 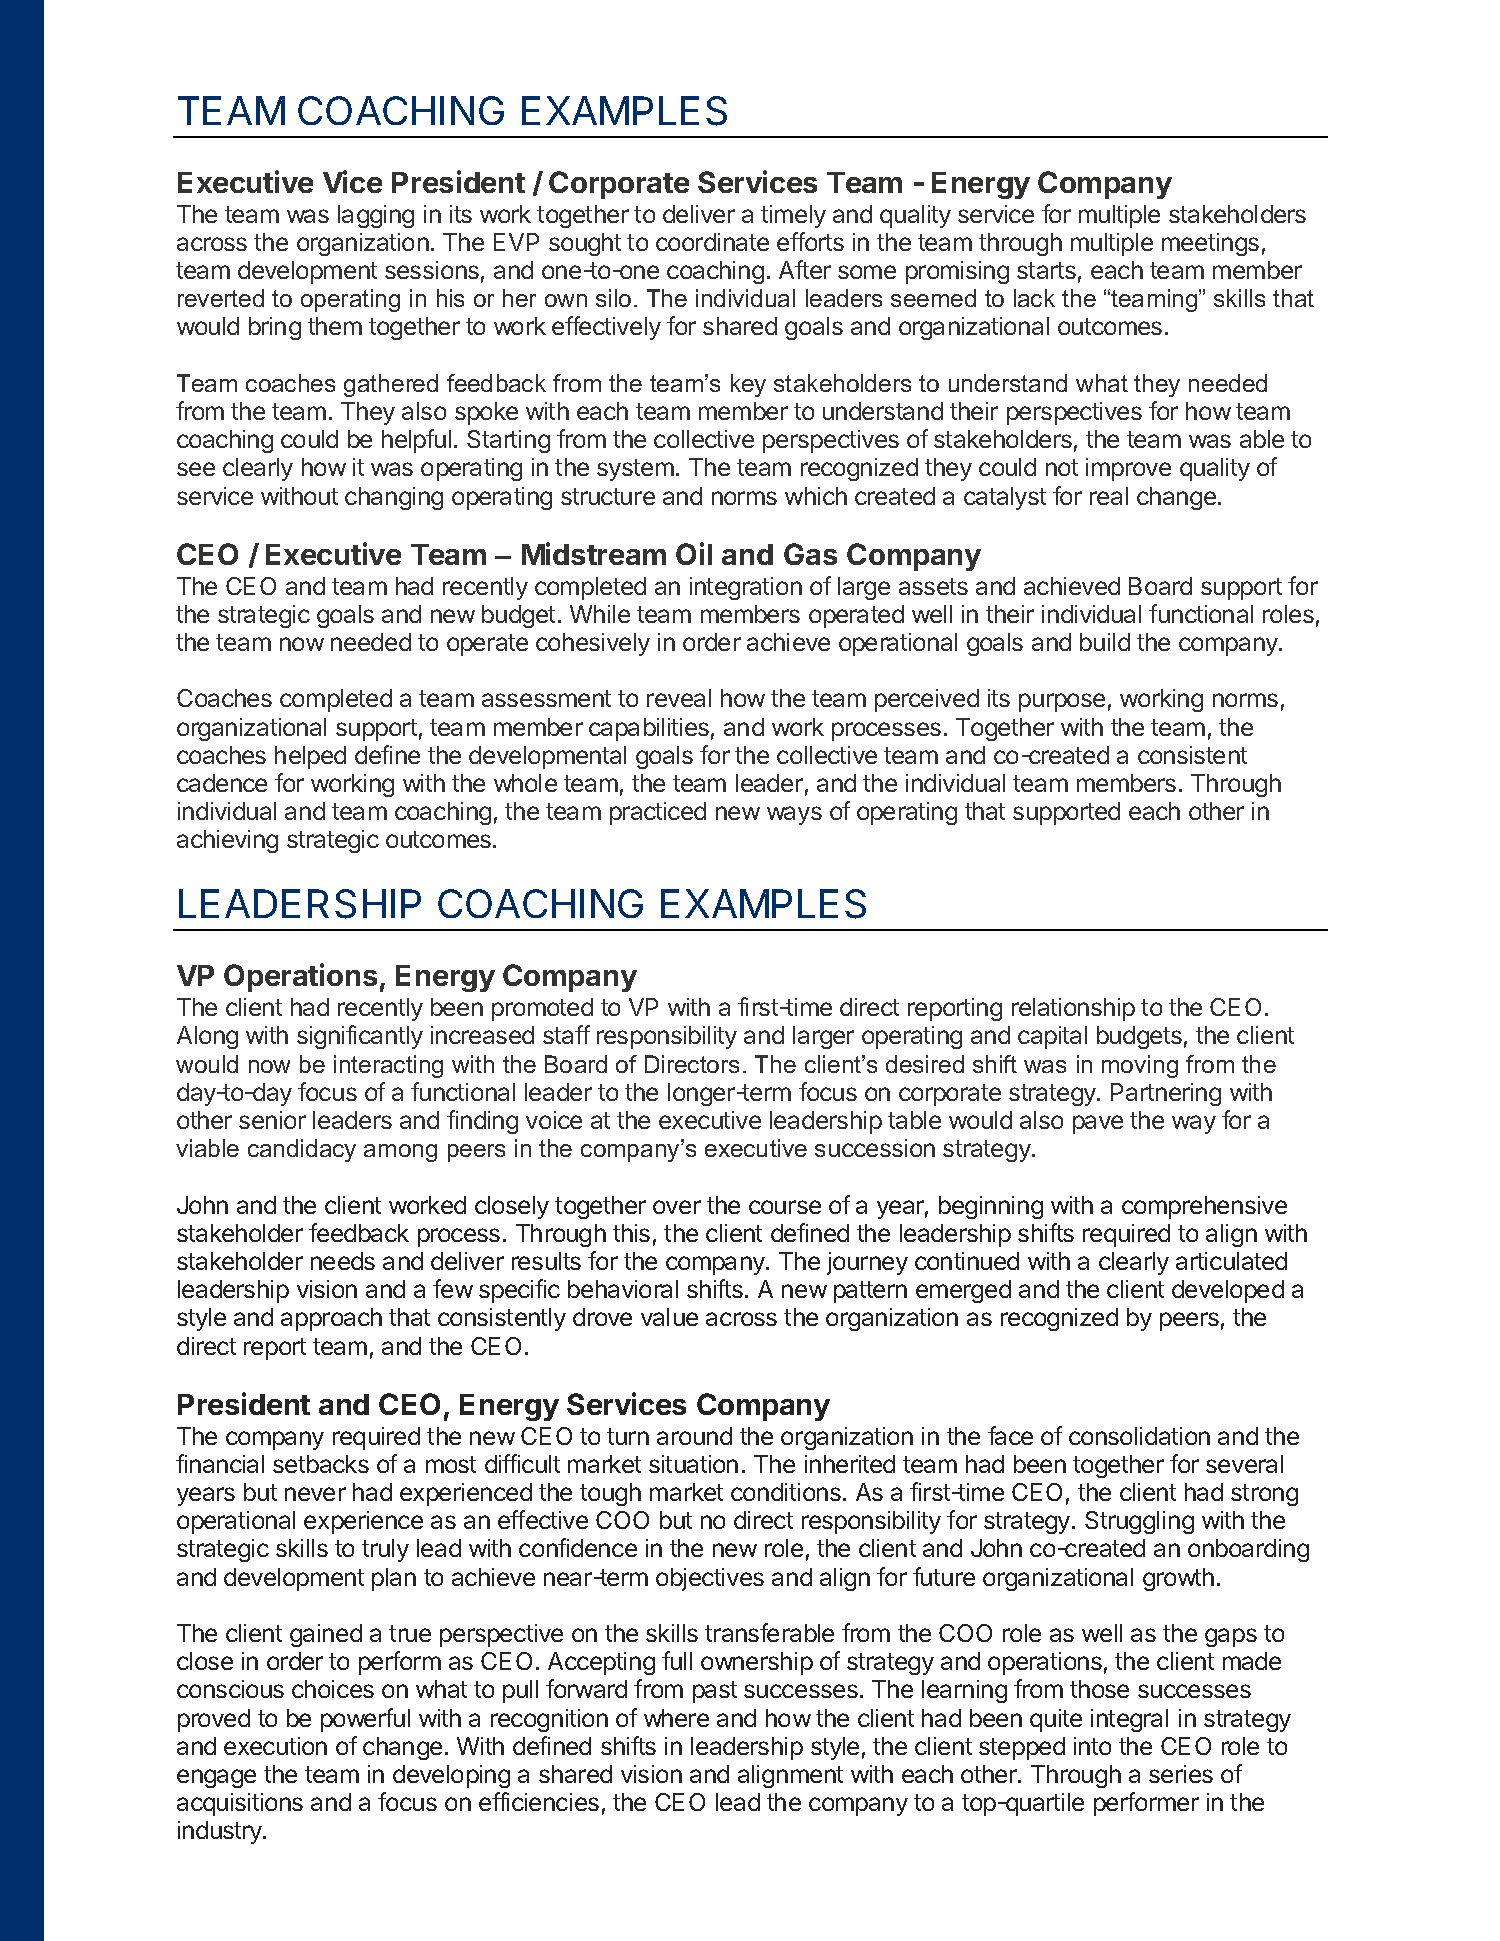 I want to click on lagging, so click(x=376, y=216).
